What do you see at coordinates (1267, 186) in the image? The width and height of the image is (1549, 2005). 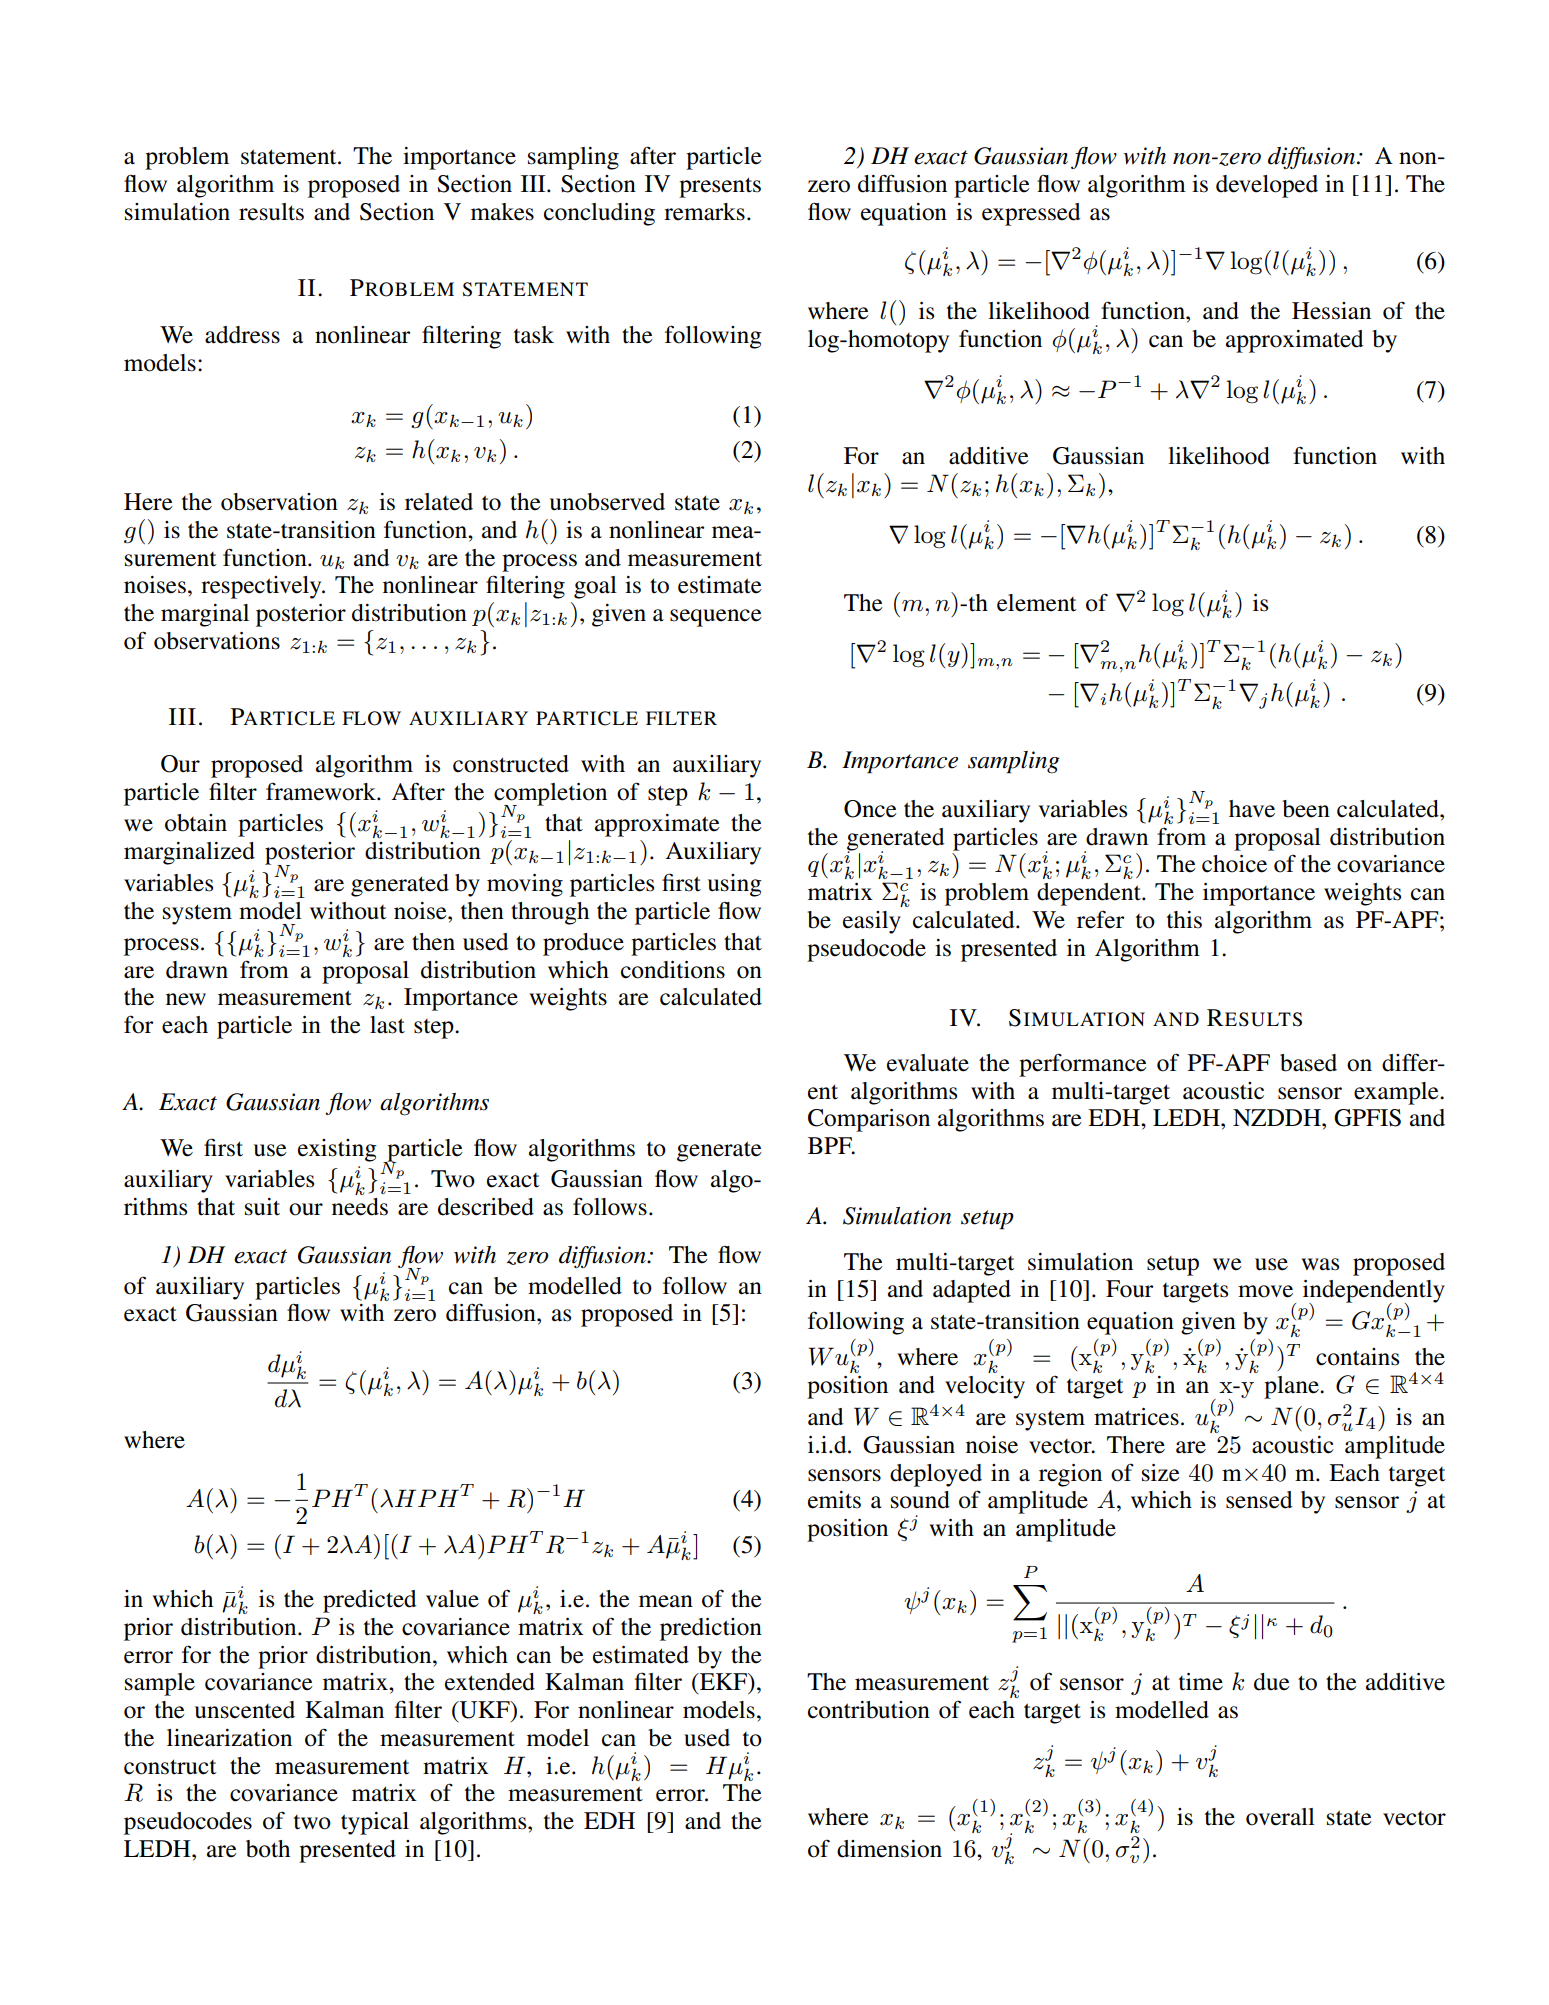 I see `developed` at bounding box center [1267, 186].
